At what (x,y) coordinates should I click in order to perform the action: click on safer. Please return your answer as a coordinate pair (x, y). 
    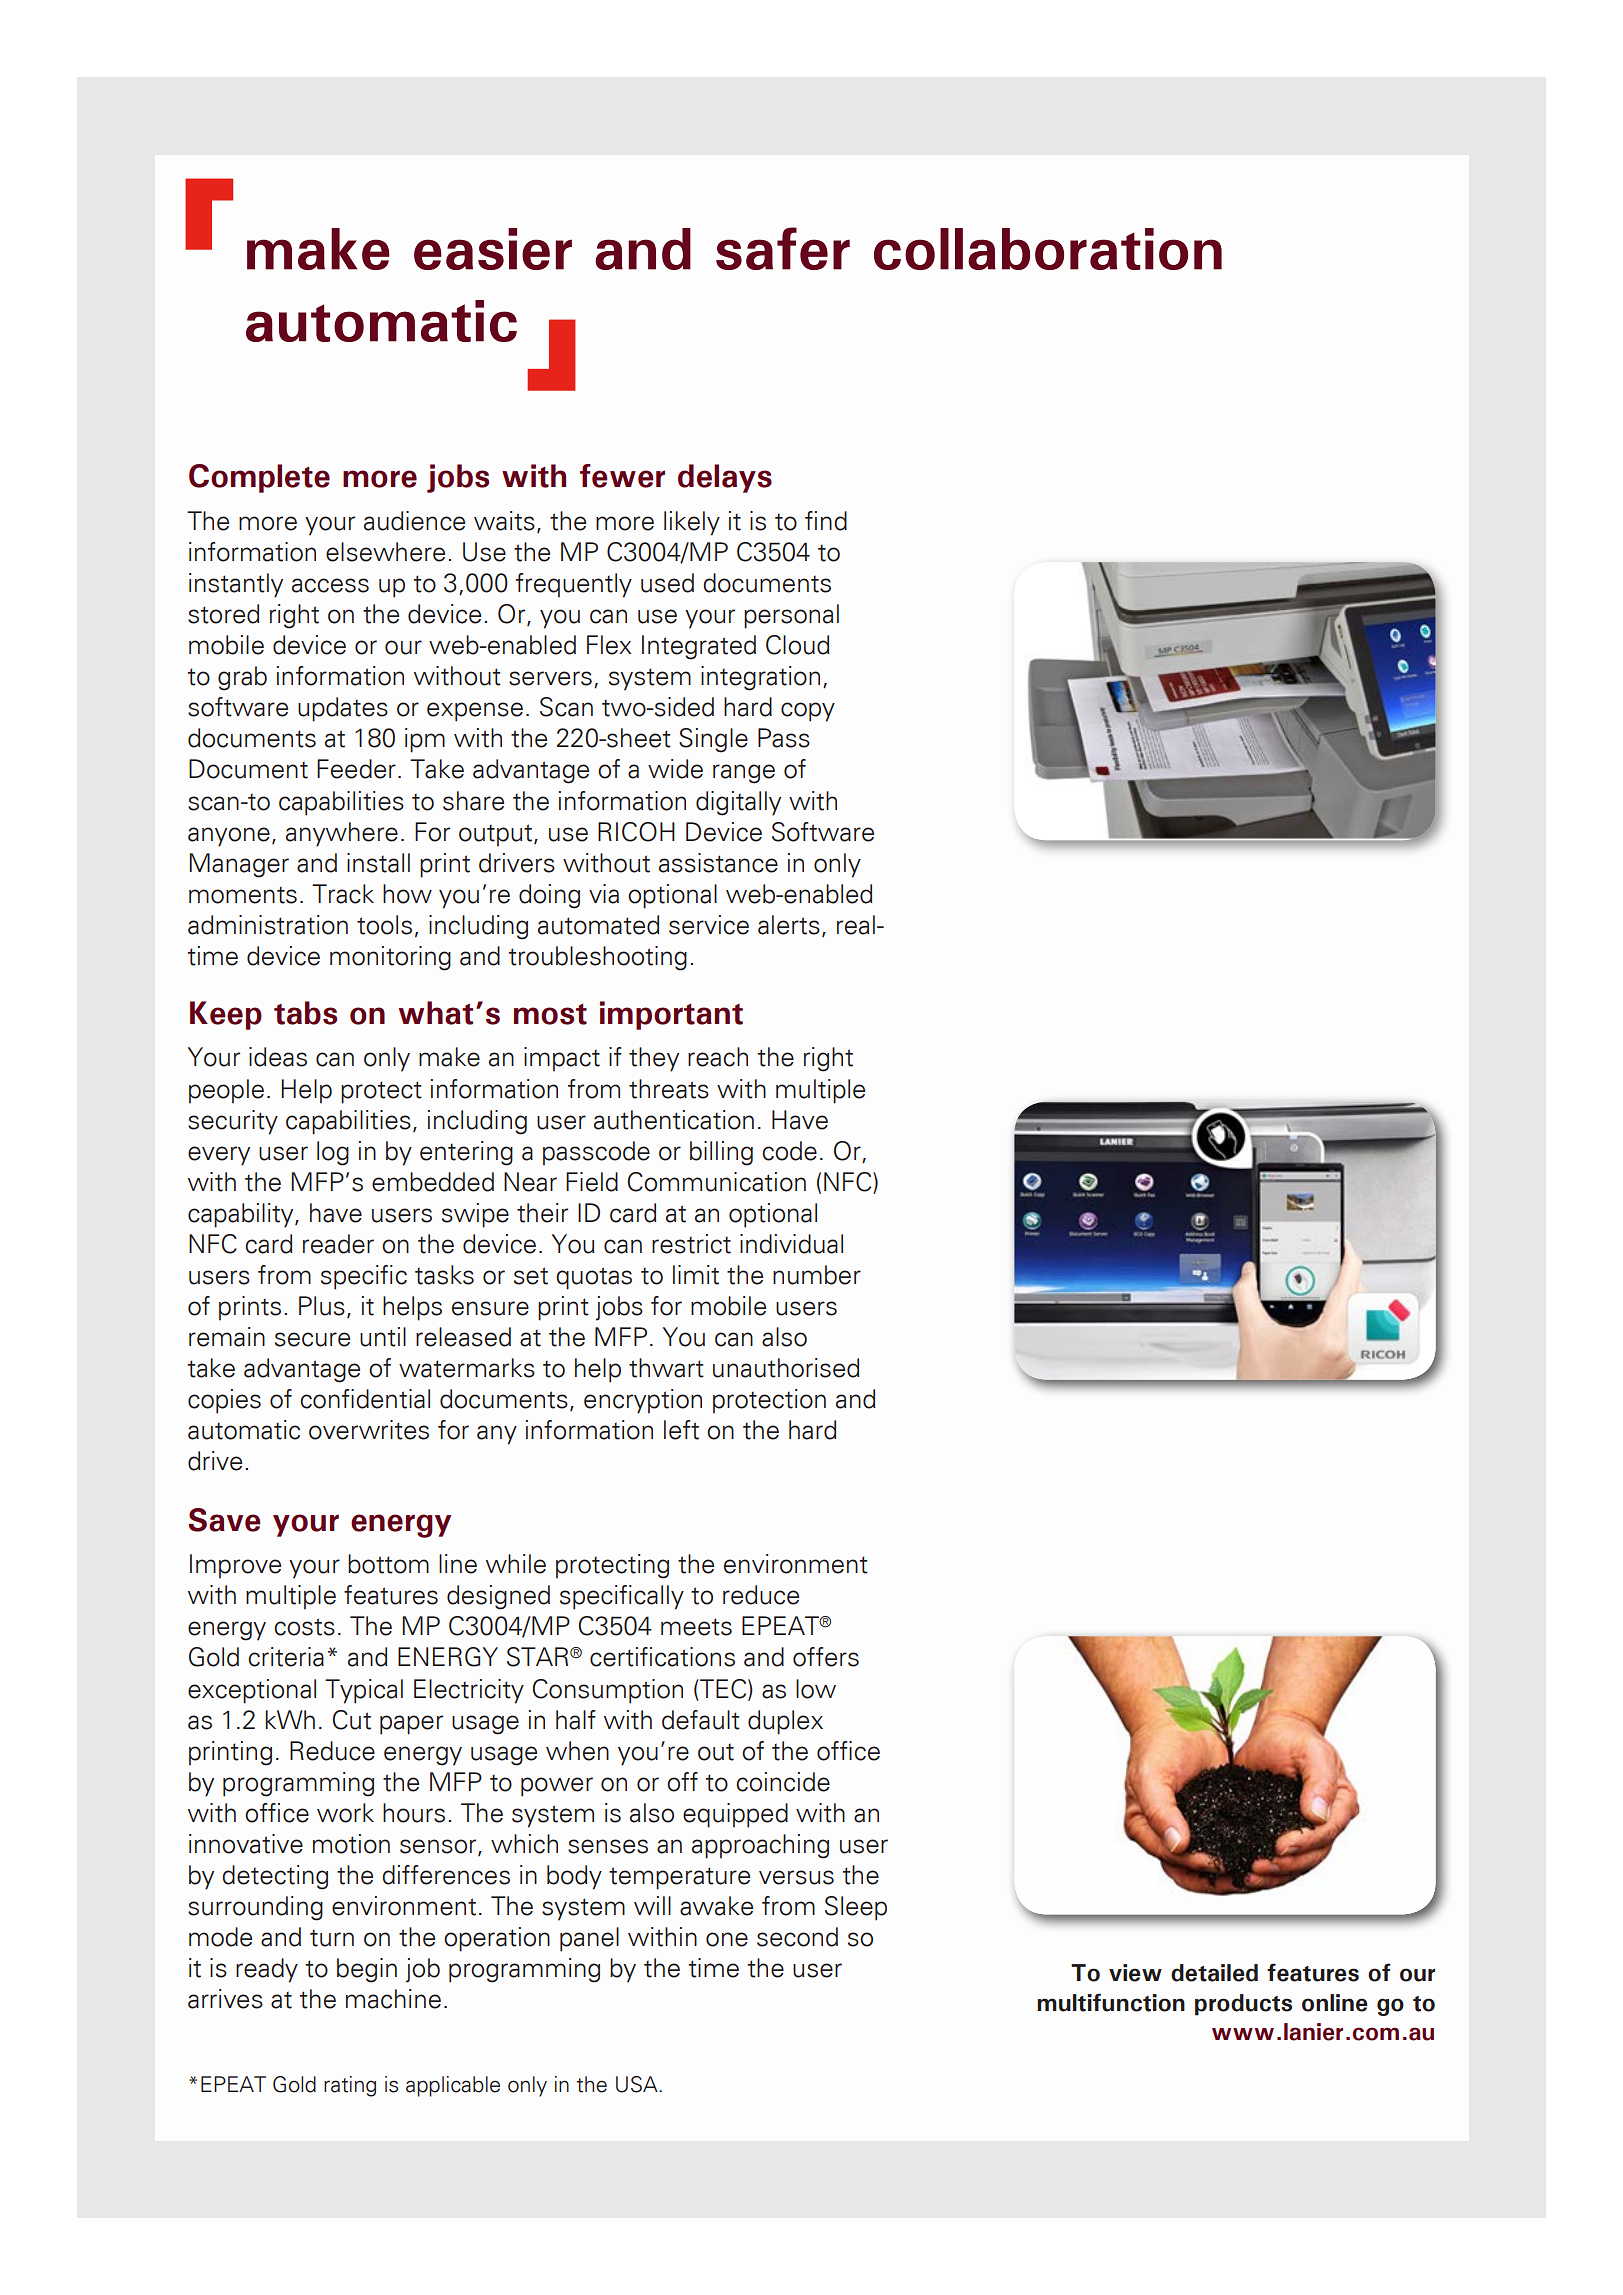
    Looking at the image, I should click on (783, 248).
